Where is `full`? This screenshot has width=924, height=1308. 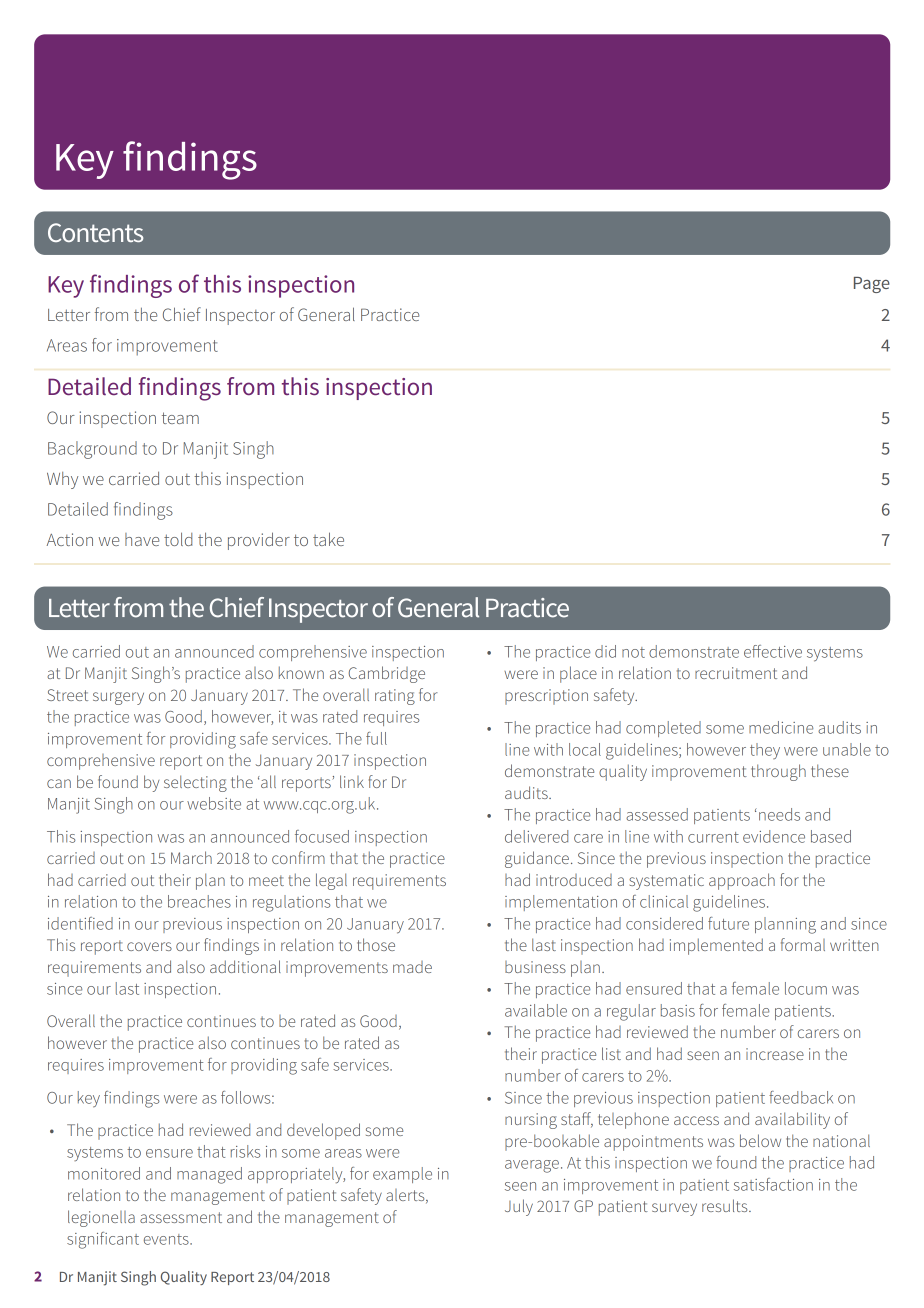 full is located at coordinates (376, 738).
